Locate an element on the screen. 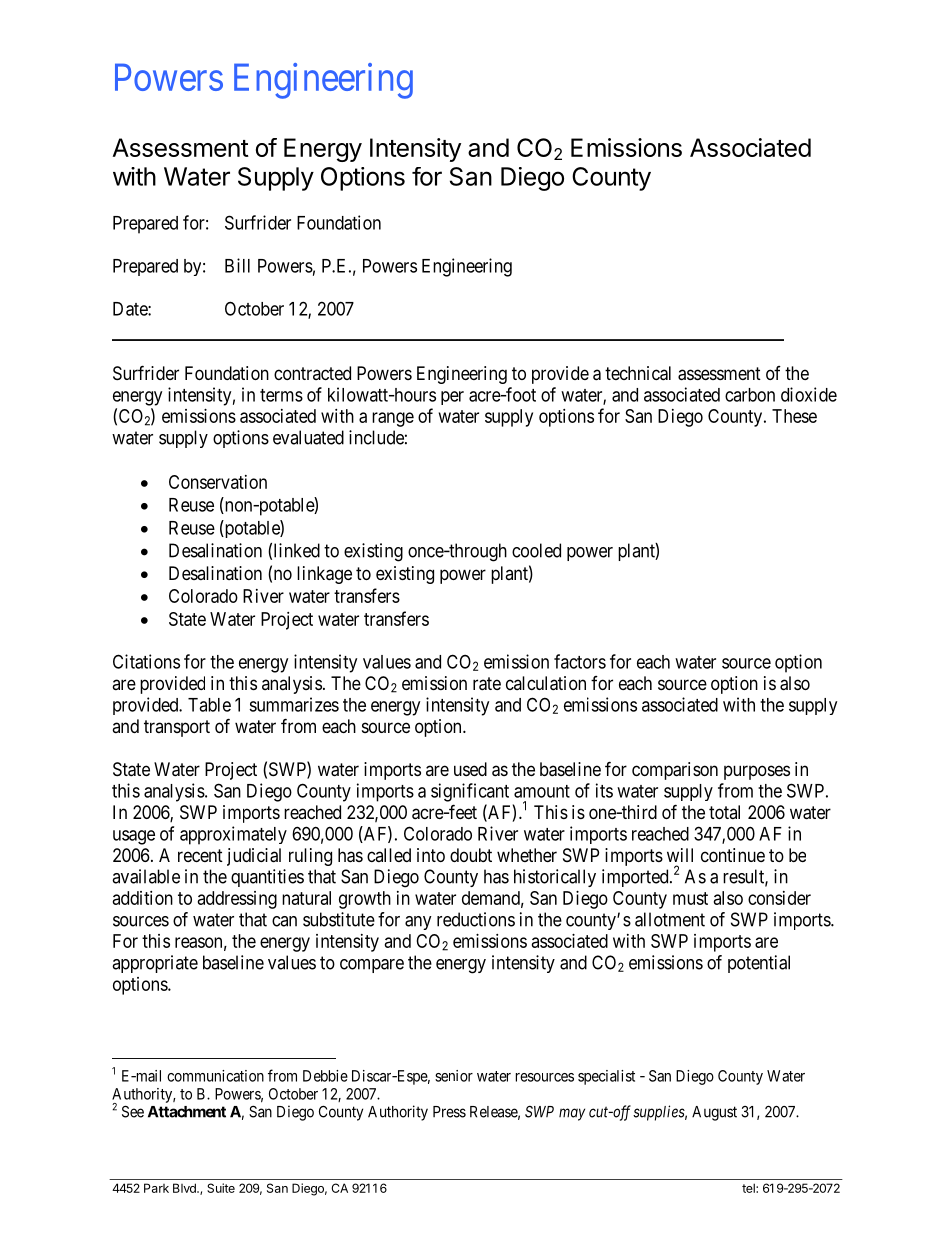 This screenshot has height=1233, width=952. rate is located at coordinates (487, 684).
